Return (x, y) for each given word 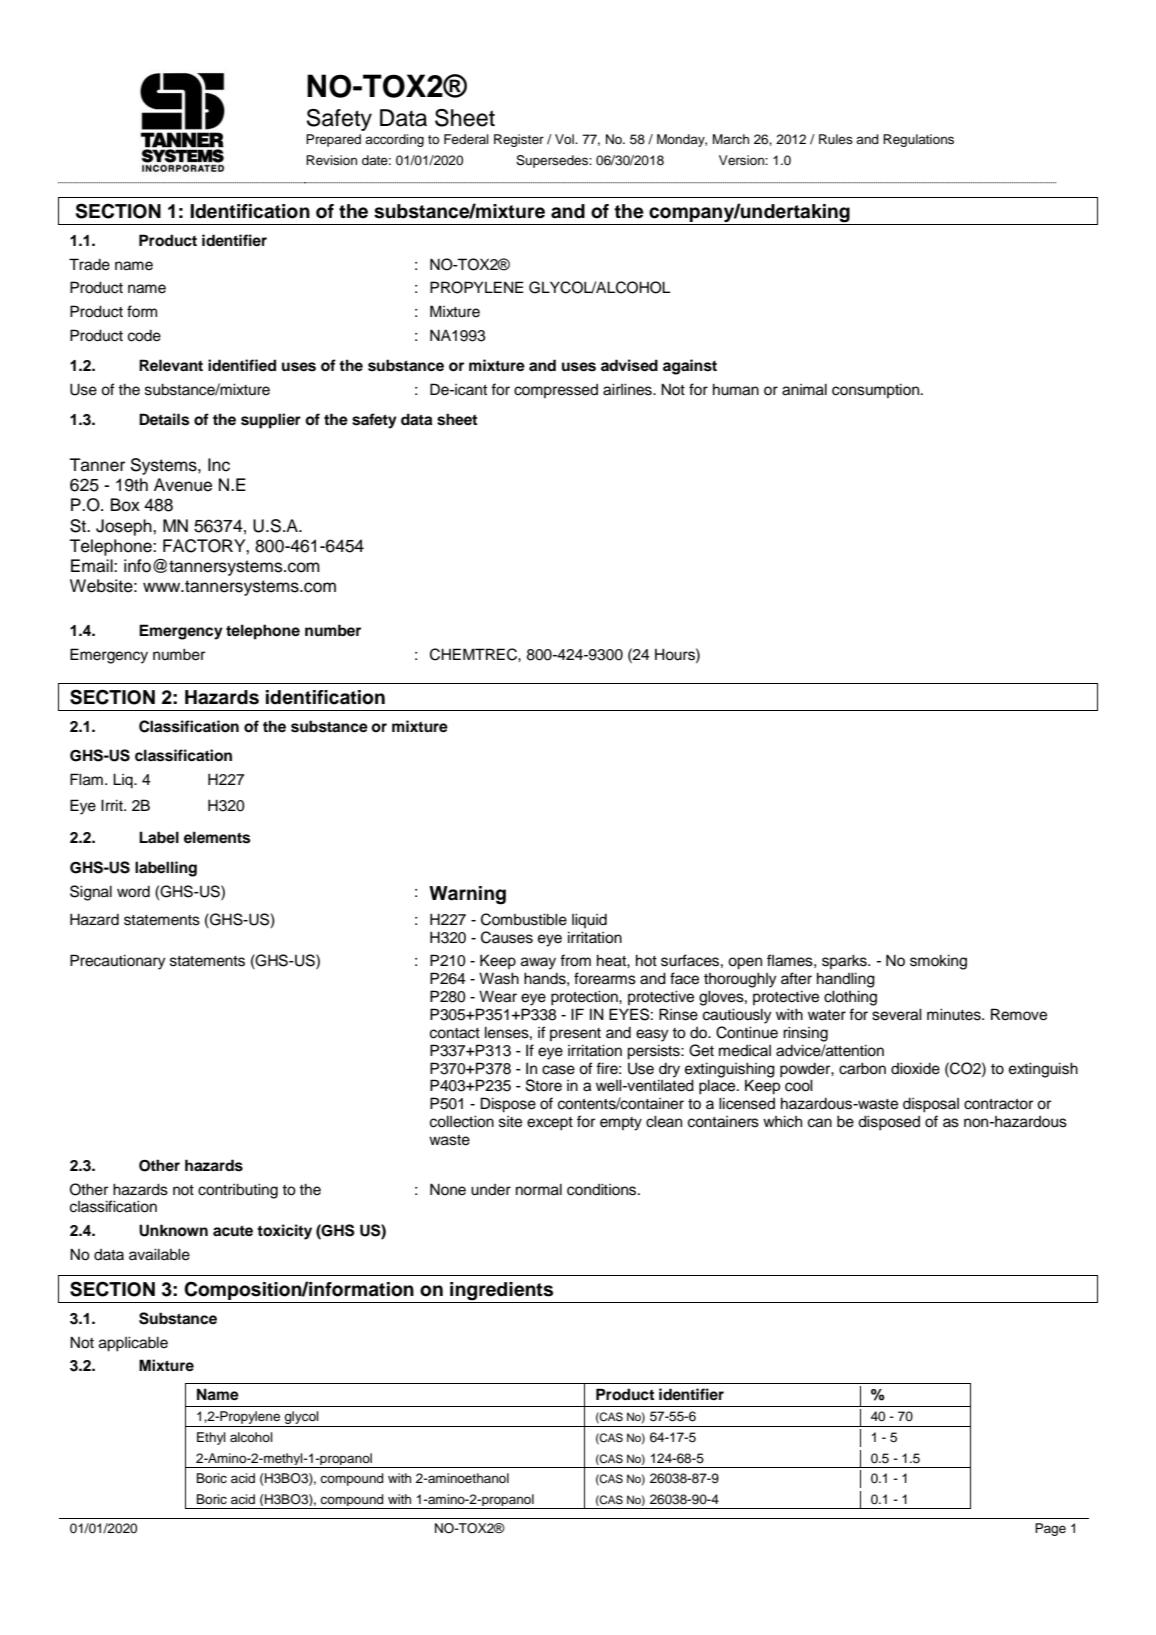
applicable (133, 1344)
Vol (565, 139)
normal (539, 1189)
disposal (931, 1105)
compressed (556, 391)
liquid (589, 920)
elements (217, 837)
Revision (331, 160)
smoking (938, 962)
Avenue (183, 485)
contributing (238, 1191)
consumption (877, 390)
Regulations (918, 140)
